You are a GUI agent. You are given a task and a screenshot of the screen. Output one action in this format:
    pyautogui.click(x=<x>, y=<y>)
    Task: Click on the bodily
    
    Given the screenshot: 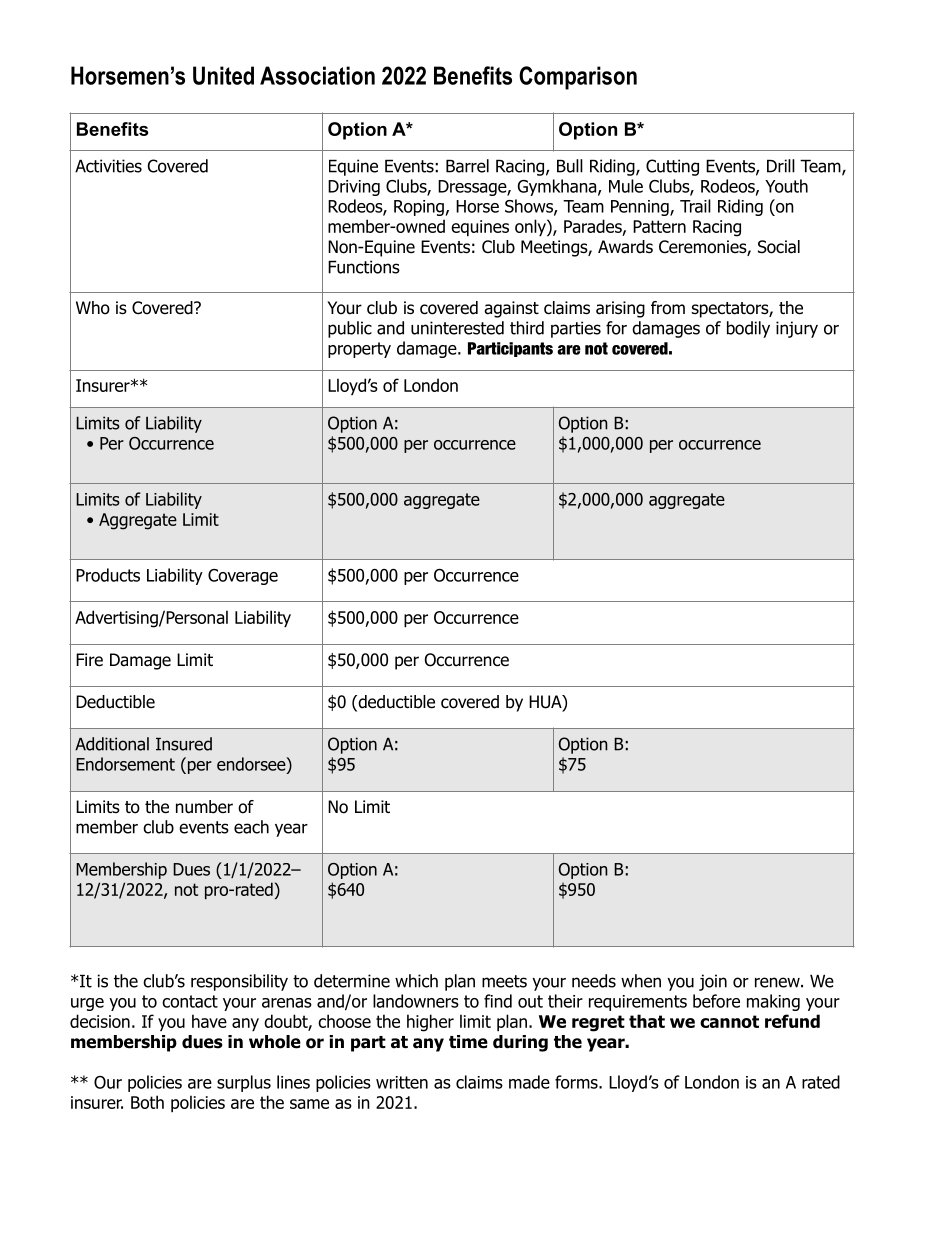 What is the action you would take?
    pyautogui.click(x=748, y=329)
